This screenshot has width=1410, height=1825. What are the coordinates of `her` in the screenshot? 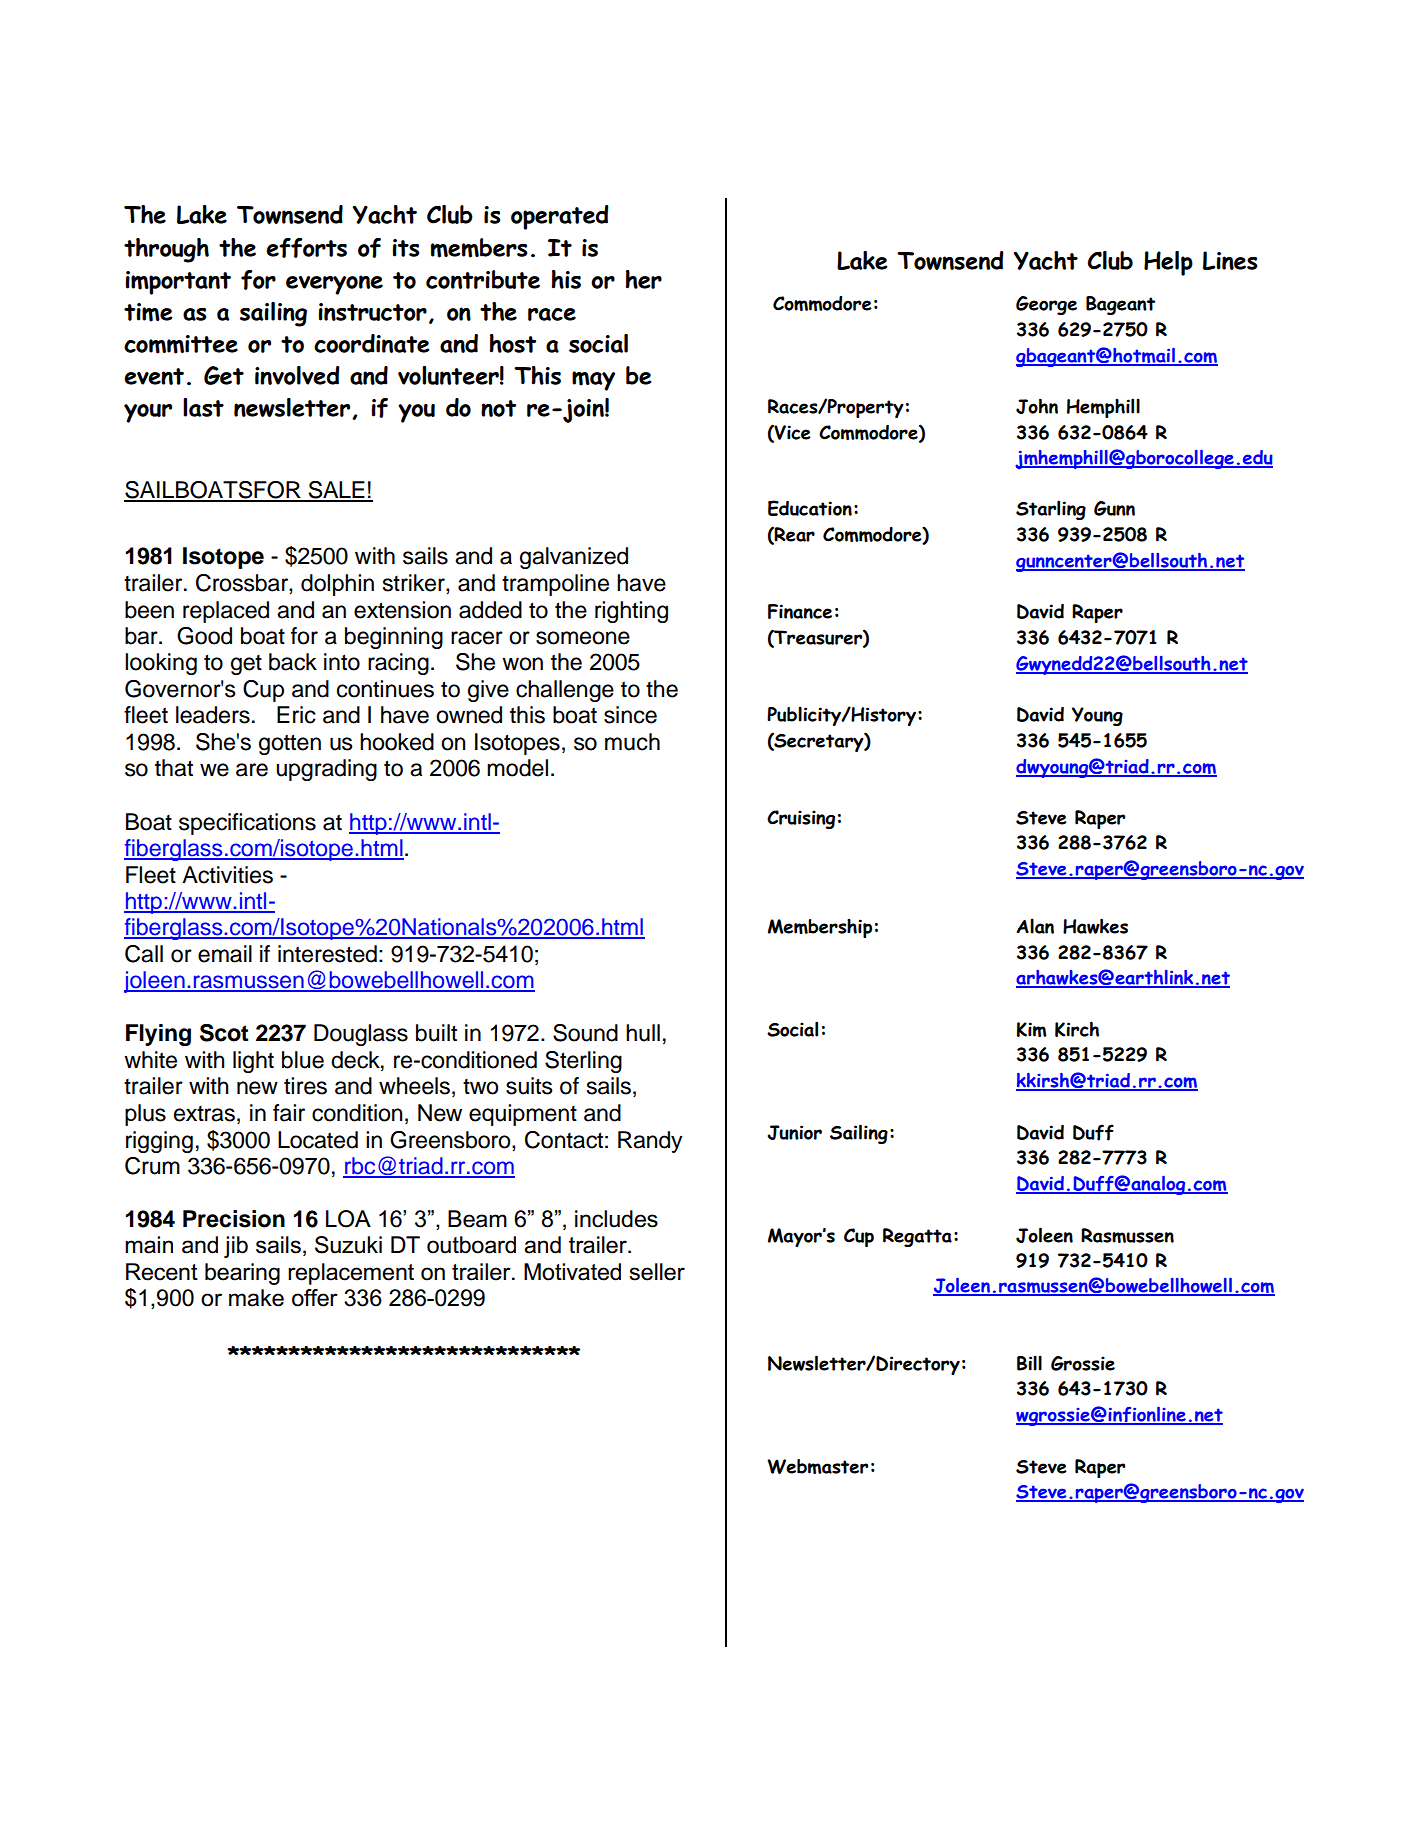 It's located at (643, 279).
